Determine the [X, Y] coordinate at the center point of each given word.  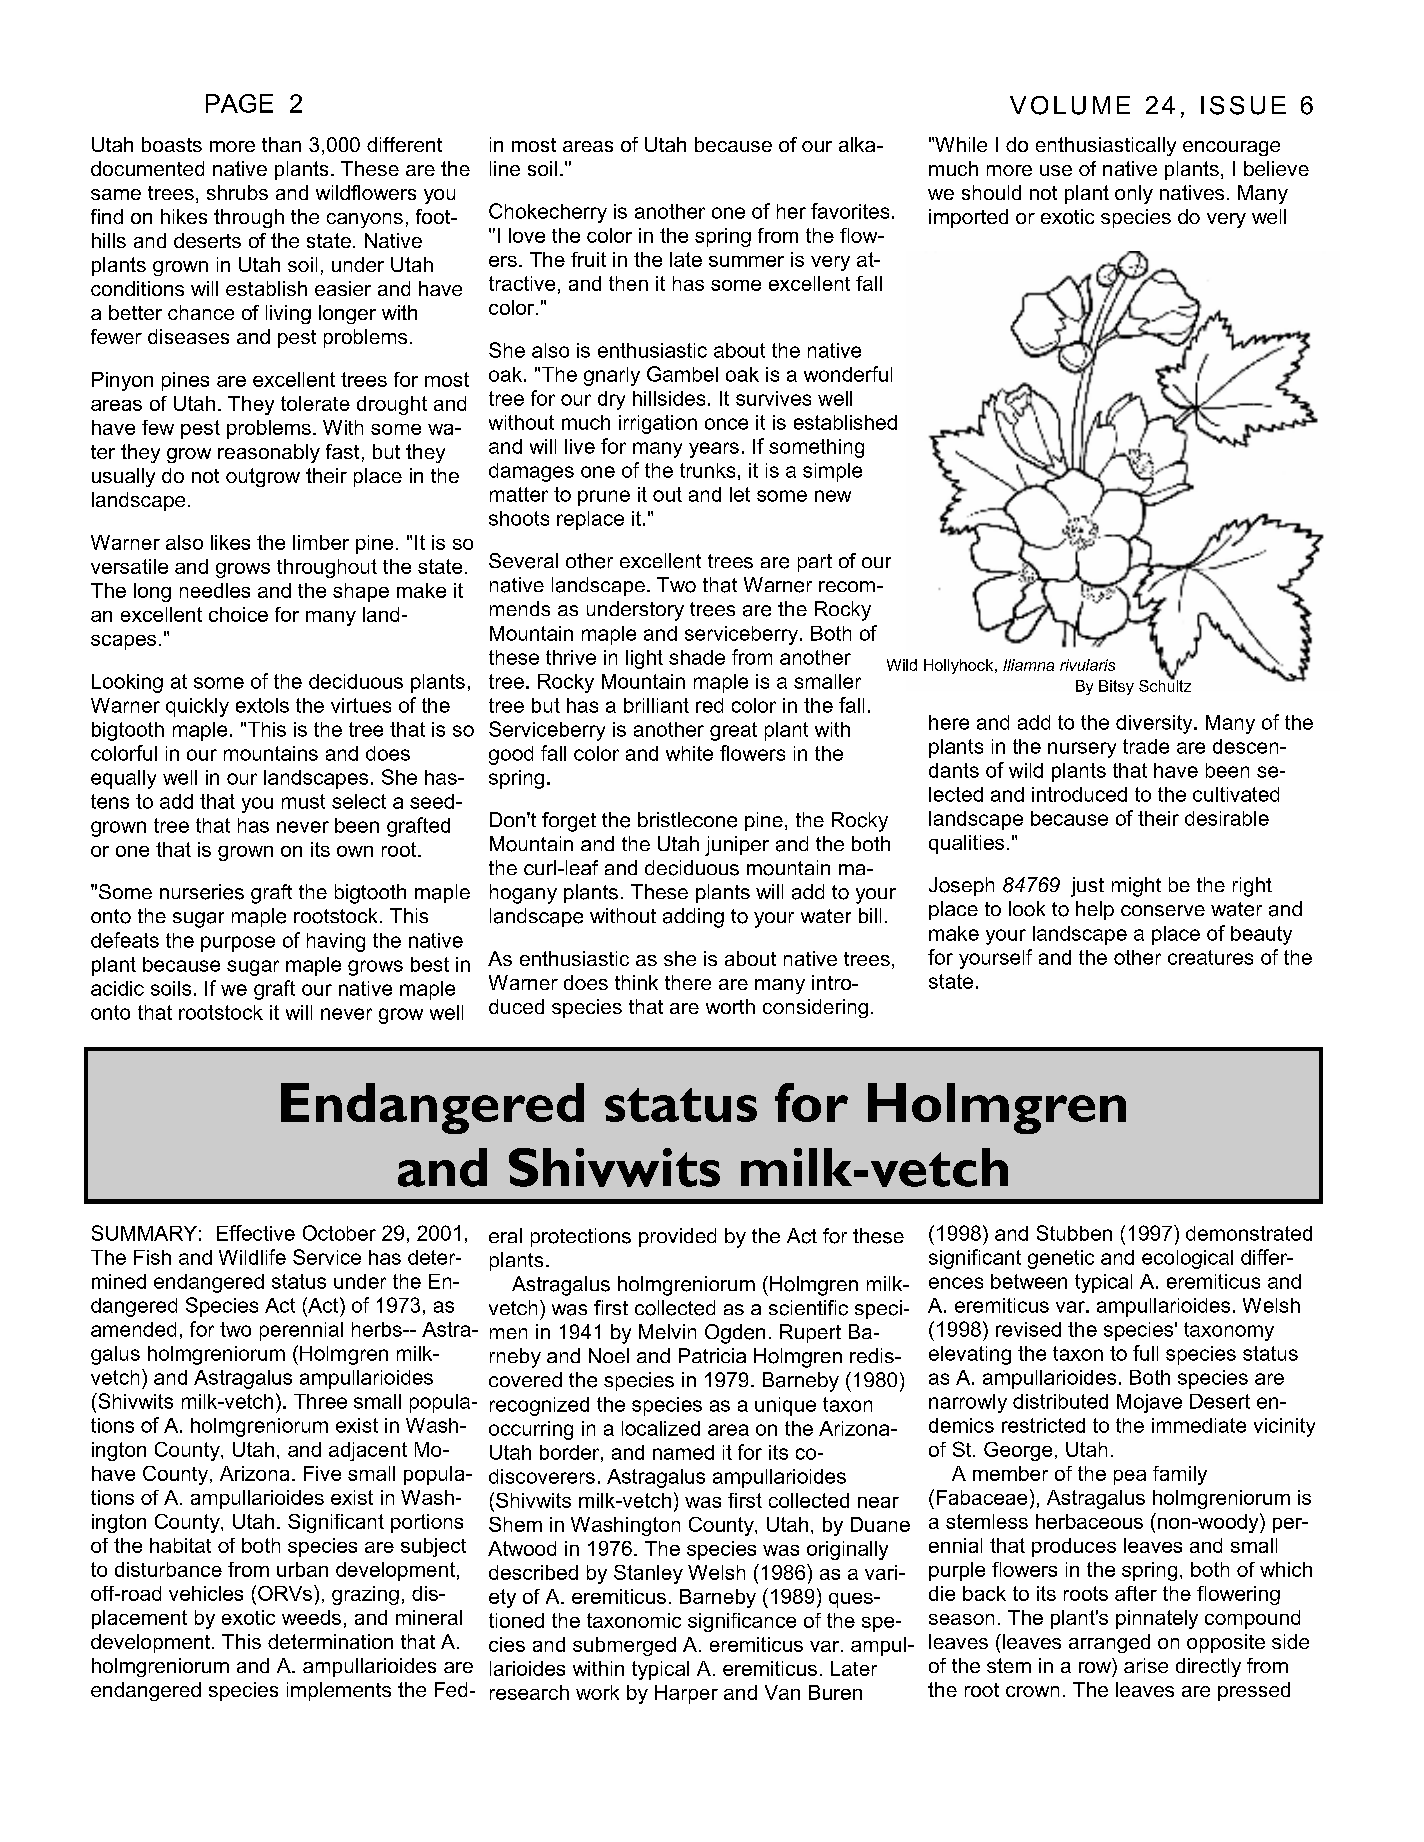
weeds [311, 1617]
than [281, 144]
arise [1146, 1665]
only [1134, 194]
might [1136, 887]
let [740, 494]
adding [693, 918]
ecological [1187, 1259]
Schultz [1165, 684]
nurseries [202, 892]
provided [677, 1237]
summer [746, 261]
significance [742, 1622]
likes [230, 542]
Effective [256, 1233]
